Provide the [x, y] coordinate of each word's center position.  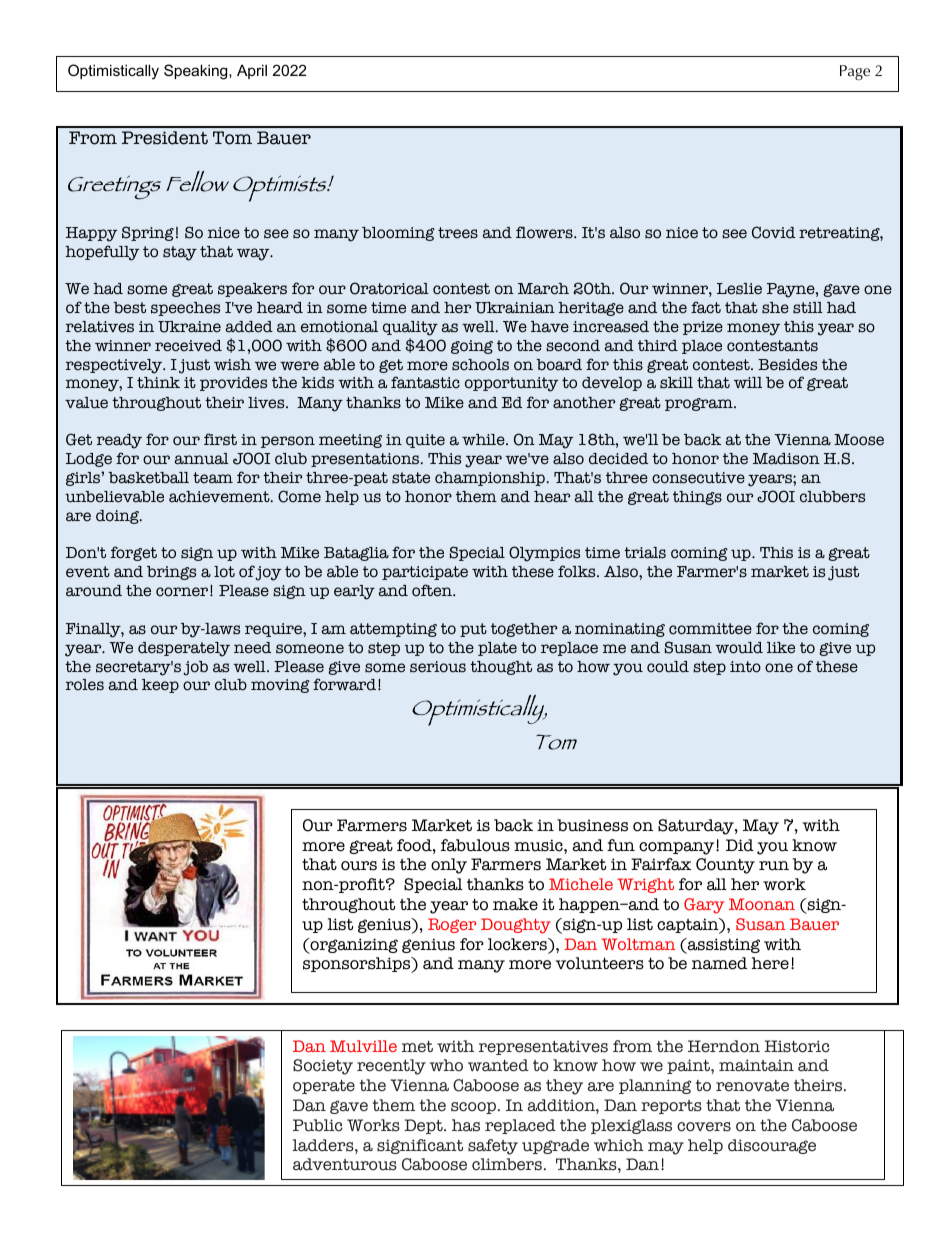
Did [740, 845]
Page [855, 72]
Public [318, 1125]
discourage [772, 1146]
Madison [786, 459]
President [165, 138]
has [466, 1125]
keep [160, 686]
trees [458, 233]
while [484, 440]
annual [202, 459]
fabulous [475, 845]
